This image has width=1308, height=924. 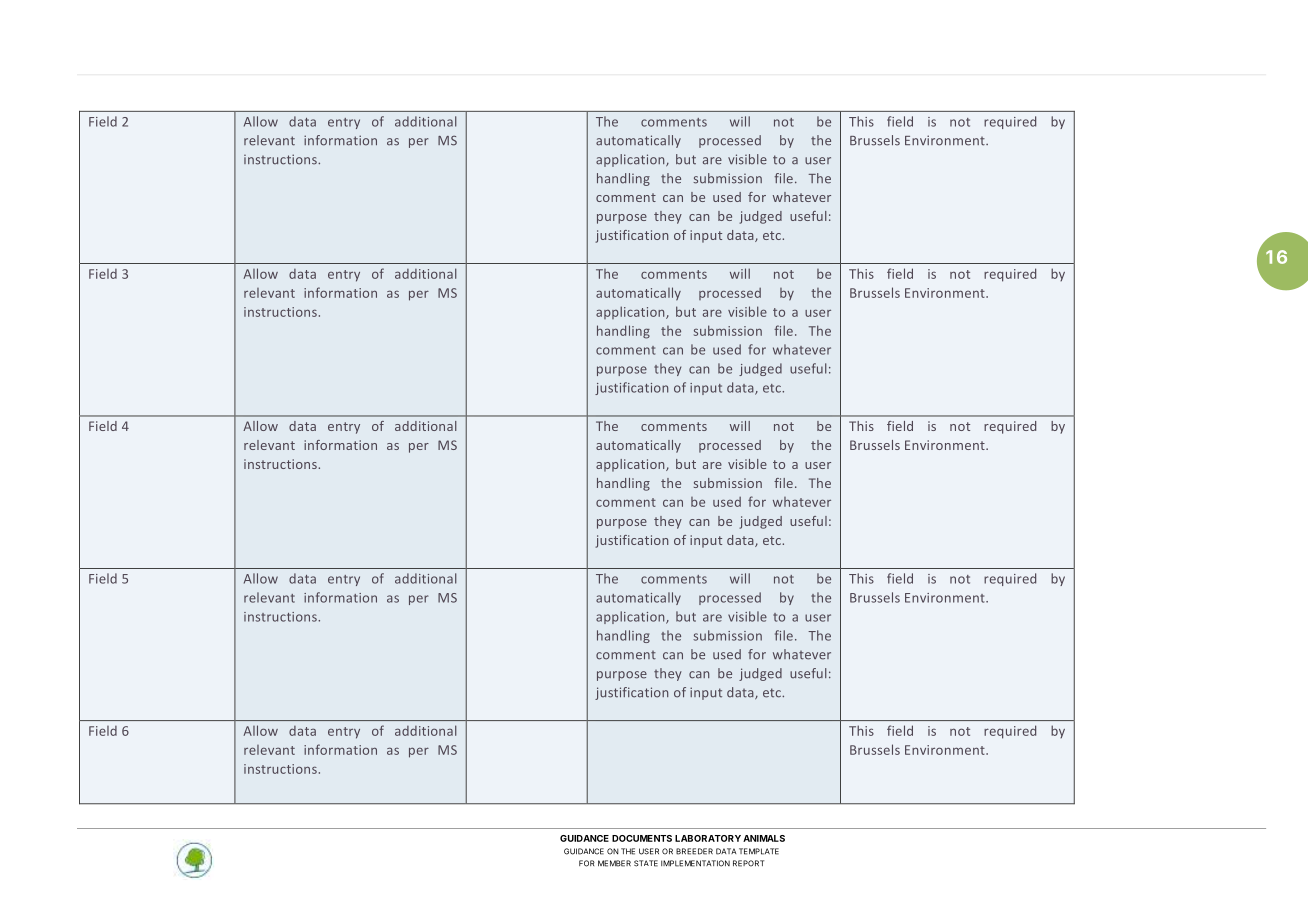 I want to click on ANIMALS, so click(x=764, y=838).
